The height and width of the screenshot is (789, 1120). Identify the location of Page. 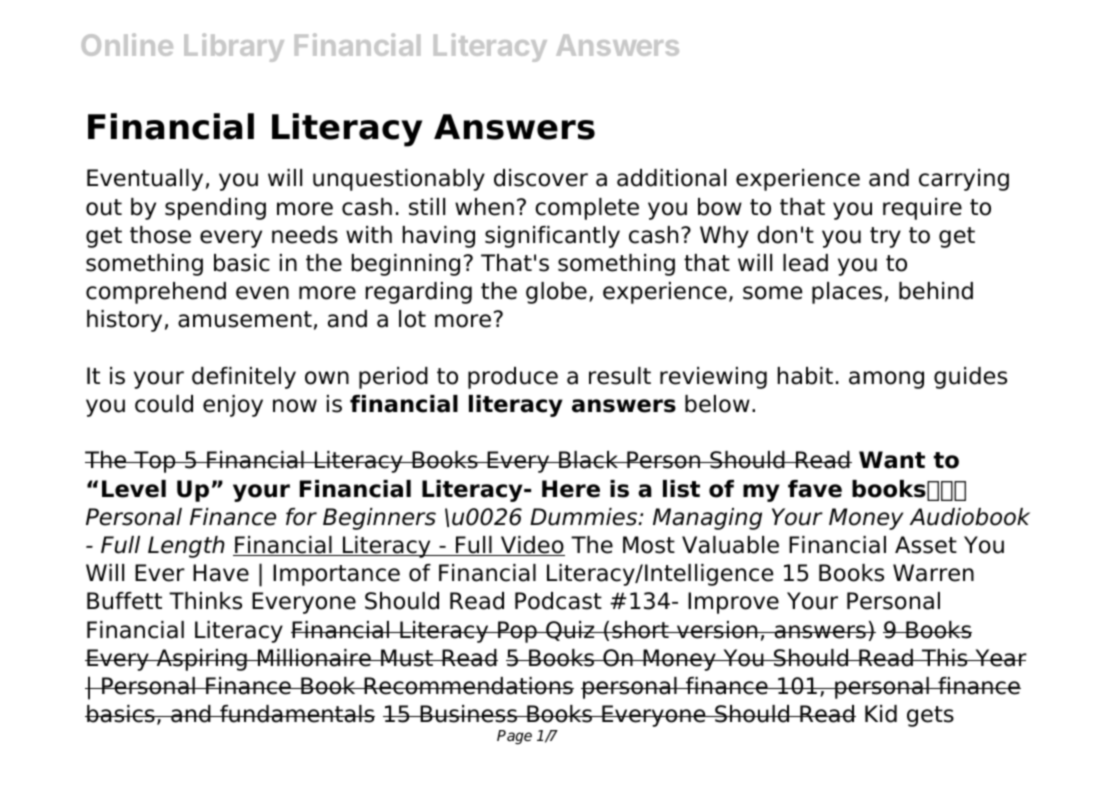
(514, 737).
